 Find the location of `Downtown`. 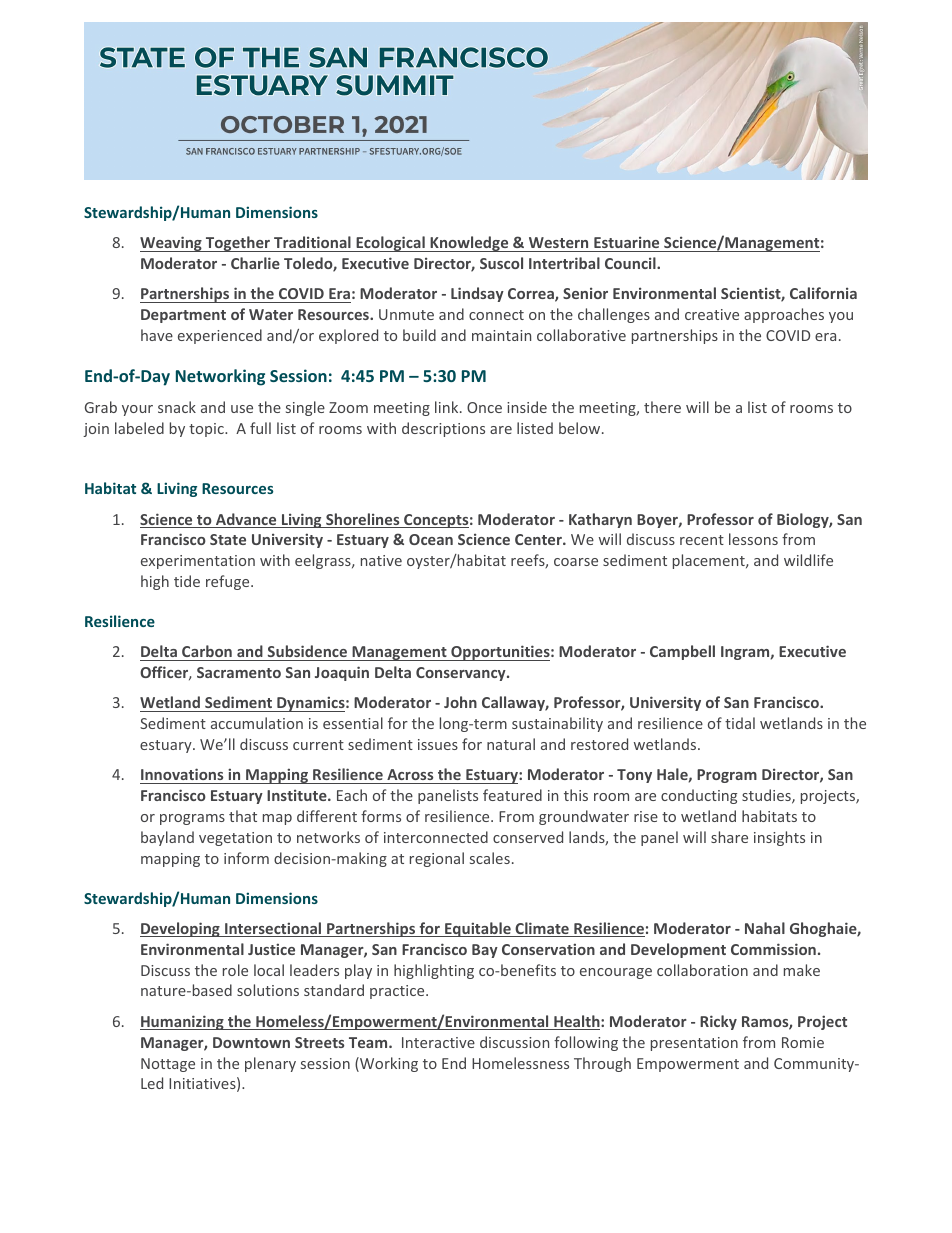

Downtown is located at coordinates (251, 1042).
